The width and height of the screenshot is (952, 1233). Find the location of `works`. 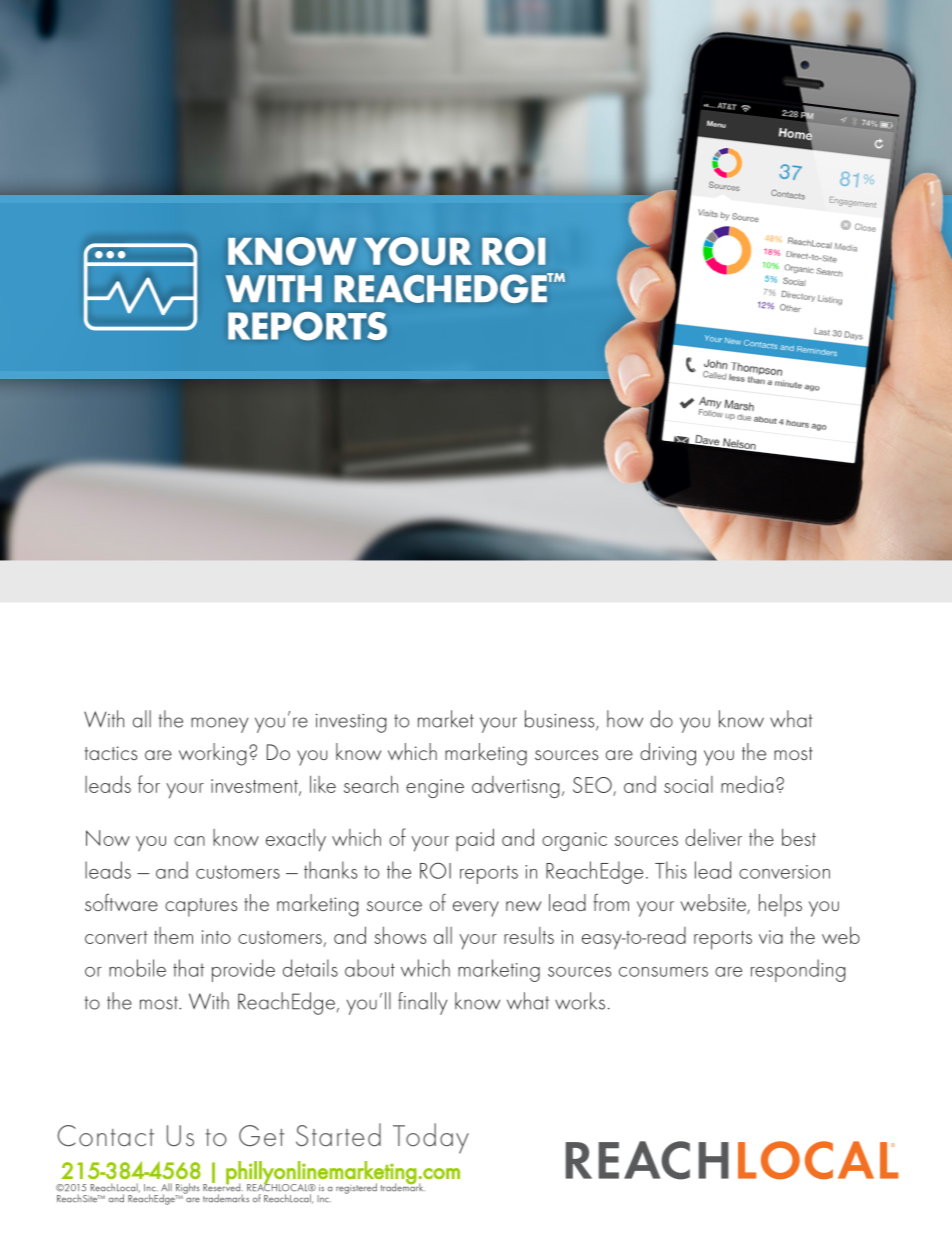

works is located at coordinates (580, 1001).
